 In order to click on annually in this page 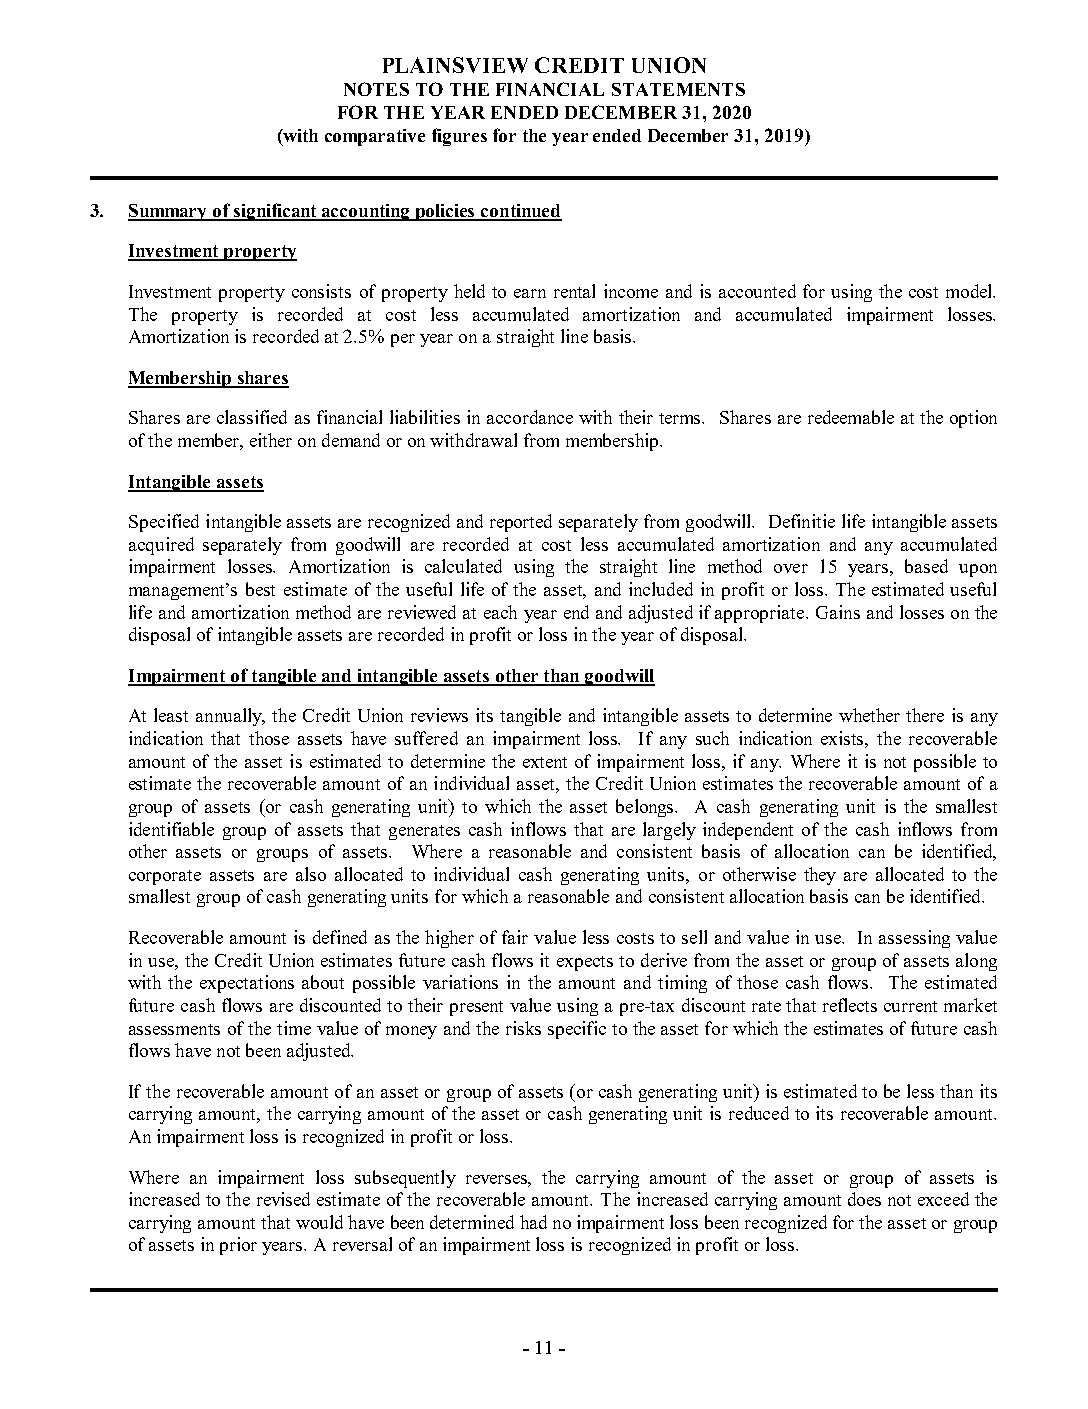, I will do `click(230, 717)`.
